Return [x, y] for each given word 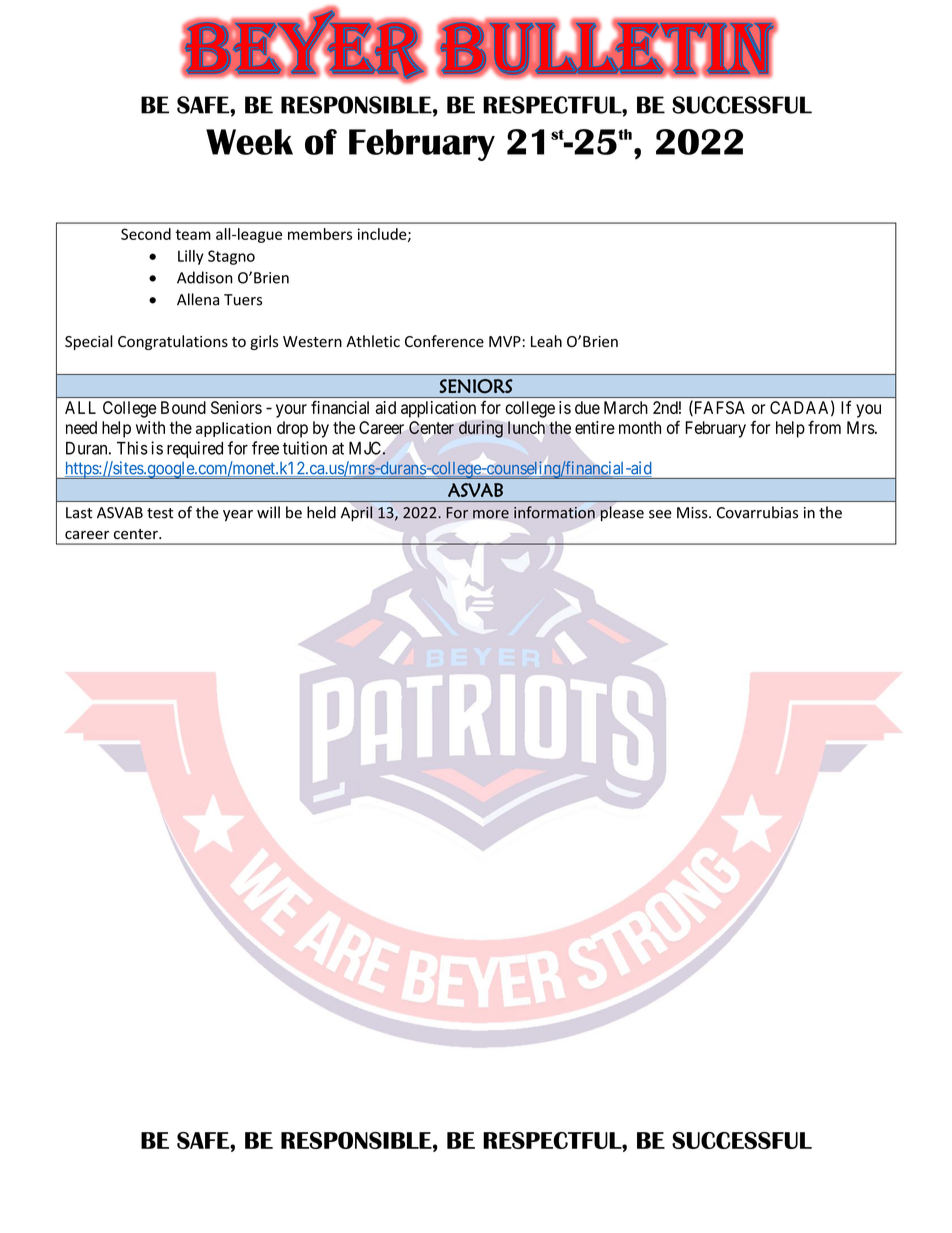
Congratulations [173, 342]
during [481, 429]
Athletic [373, 341]
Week [249, 142]
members [320, 234]
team [193, 234]
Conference [444, 341]
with [150, 427]
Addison [205, 277]
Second [146, 234]
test [160, 513]
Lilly [191, 257]
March [626, 407]
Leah [546, 341]
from [824, 427]
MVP [505, 341]
